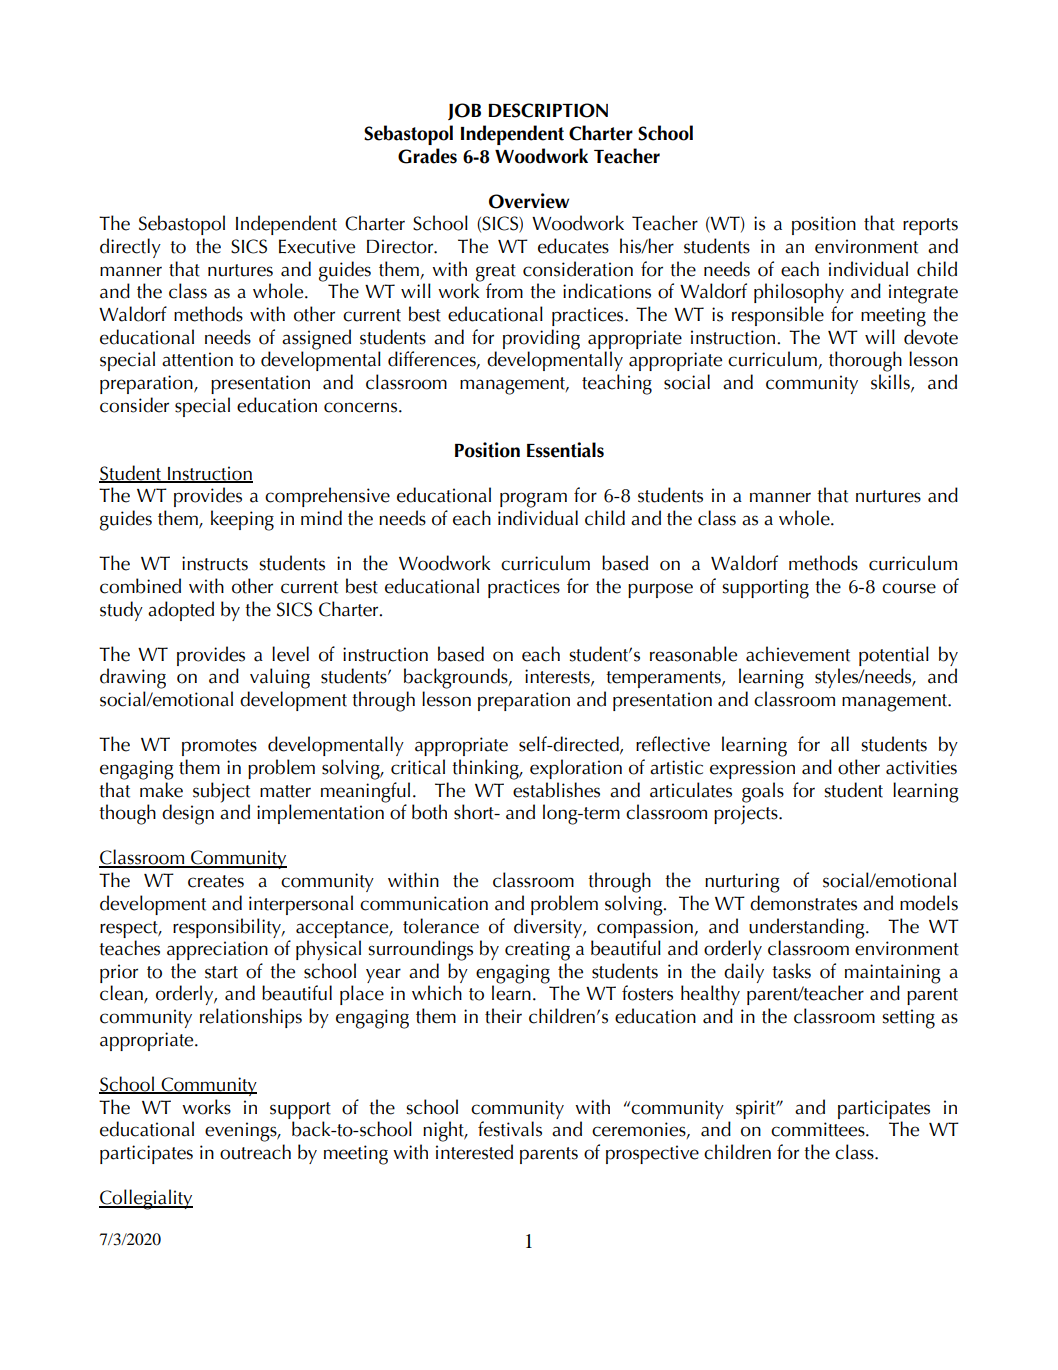 This screenshot has width=1058, height=1370. Describe the element at coordinates (197, 359) in the screenshot. I see `attention` at that location.
